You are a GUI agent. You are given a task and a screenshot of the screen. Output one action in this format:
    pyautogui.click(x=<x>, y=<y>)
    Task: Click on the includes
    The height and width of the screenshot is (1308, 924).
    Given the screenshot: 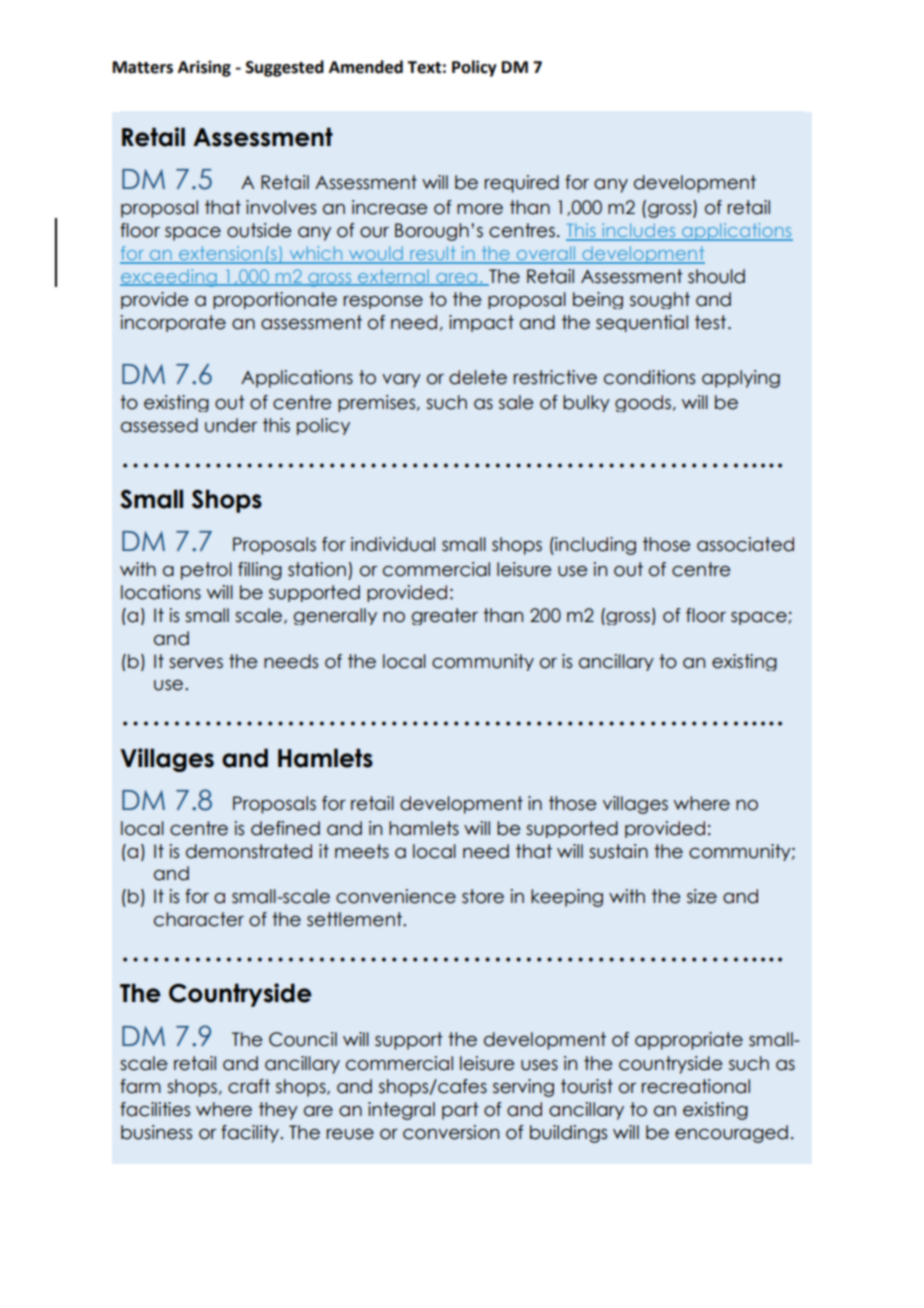 What is the action you would take?
    pyautogui.click(x=639, y=231)
